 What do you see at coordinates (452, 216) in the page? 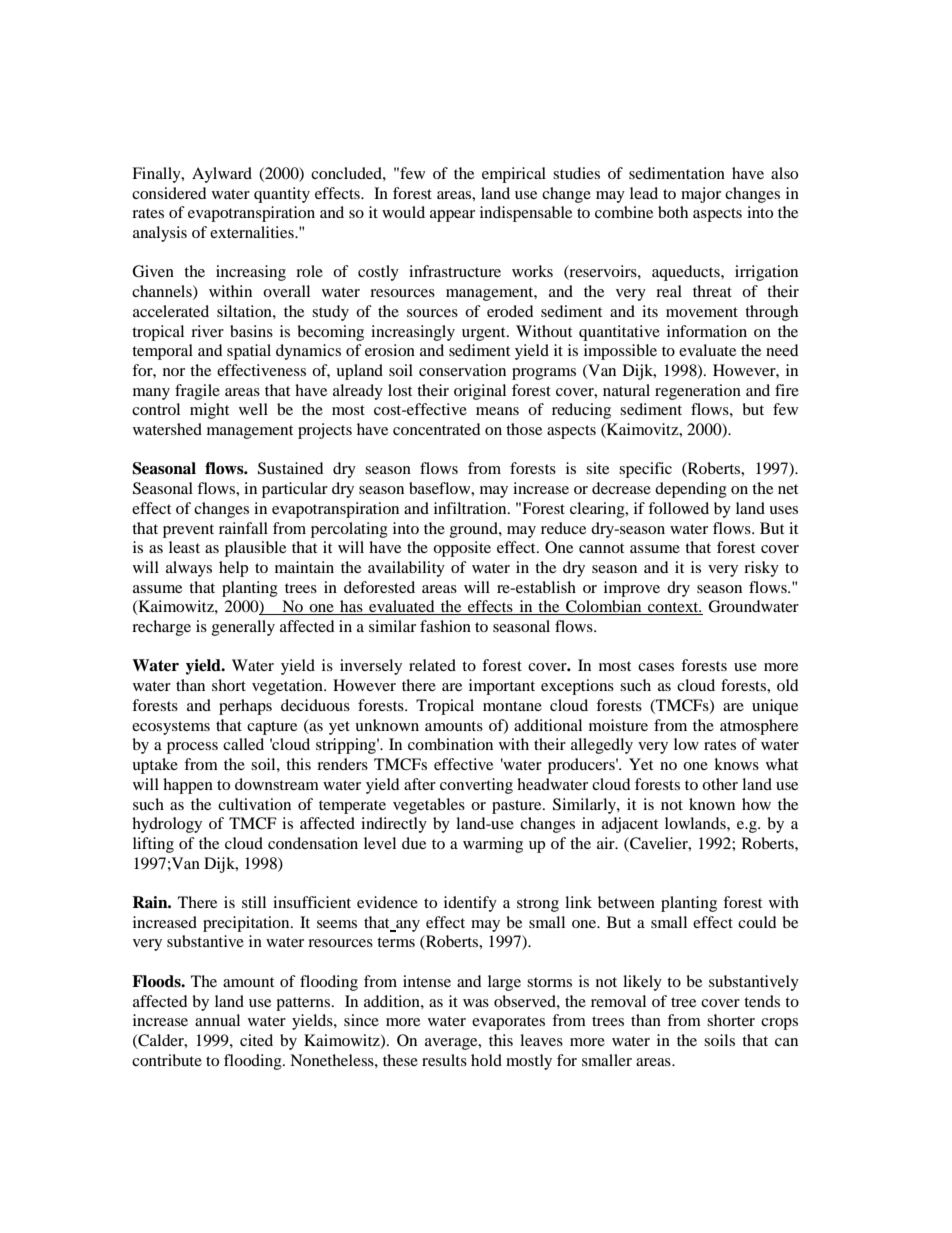
I see `appear` at bounding box center [452, 216].
